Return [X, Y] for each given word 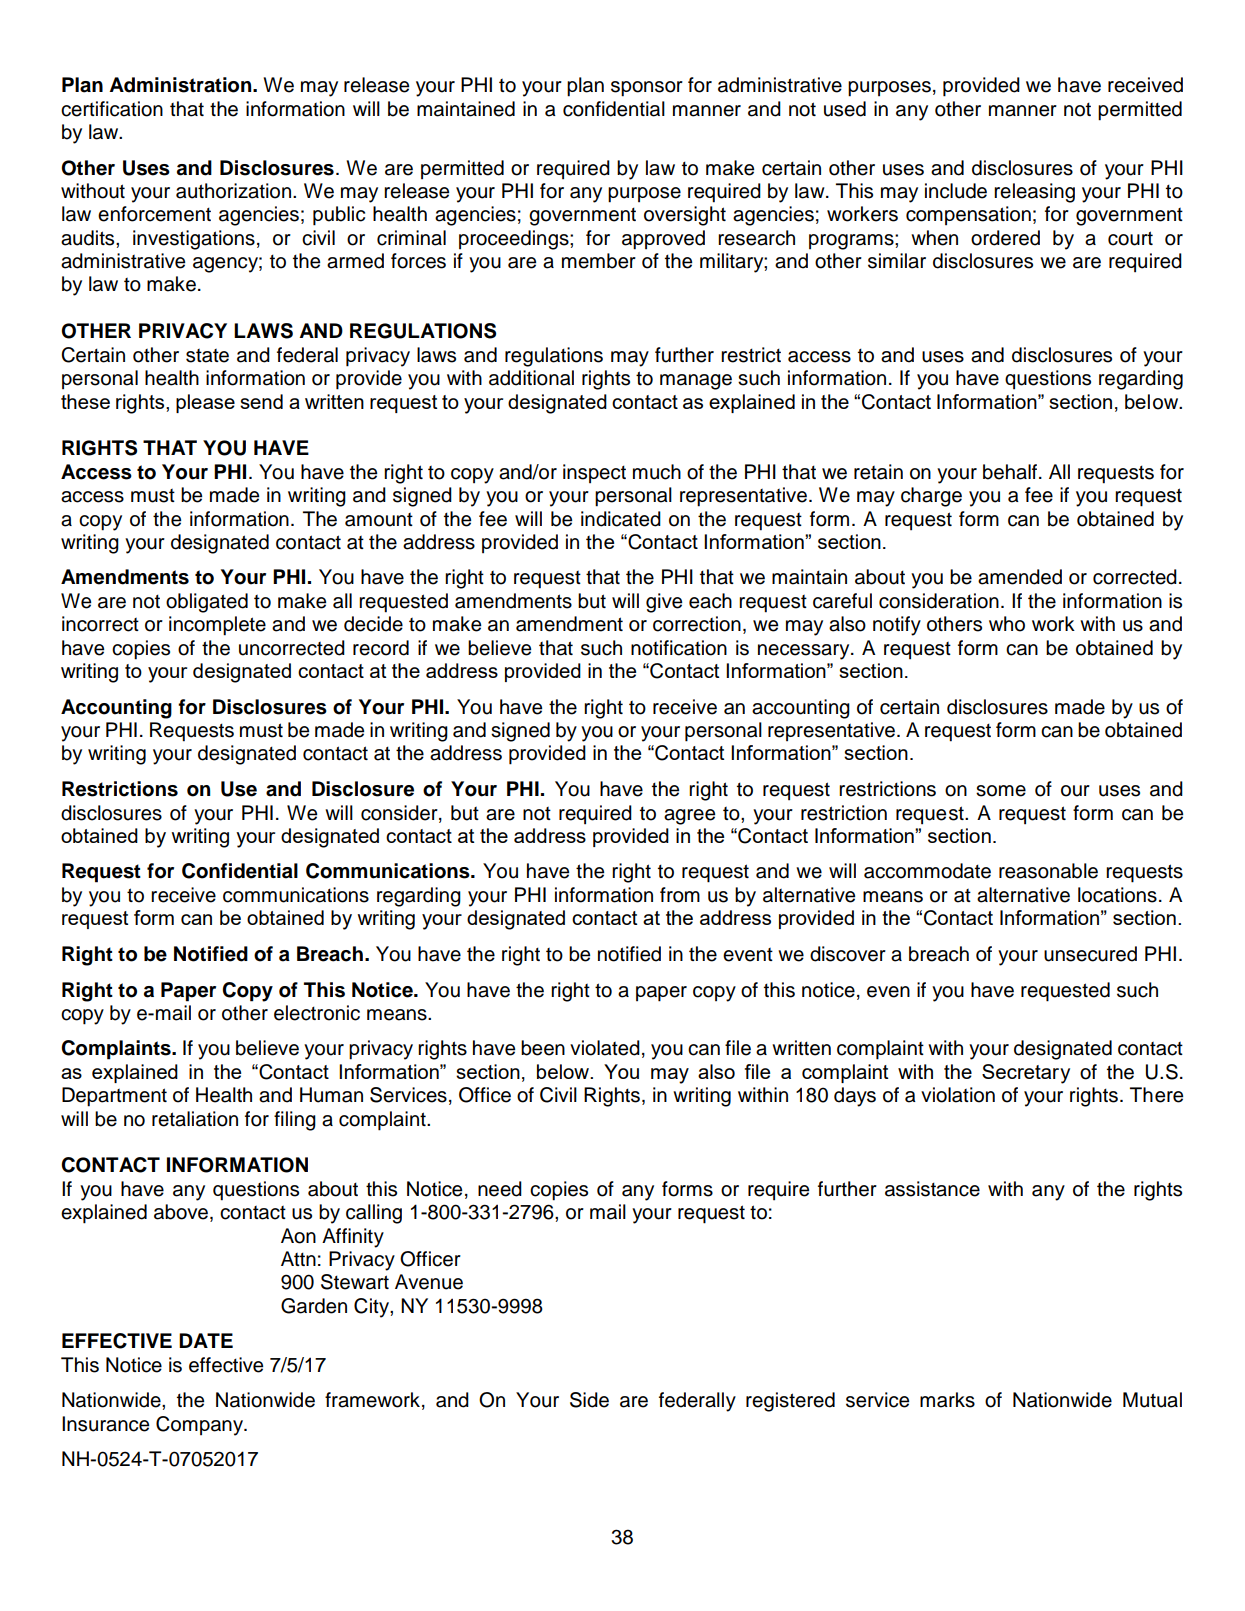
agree [689, 817]
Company [200, 1426]
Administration [181, 85]
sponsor [647, 89]
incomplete [217, 626]
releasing [1034, 193]
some [1001, 791]
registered [790, 1402]
